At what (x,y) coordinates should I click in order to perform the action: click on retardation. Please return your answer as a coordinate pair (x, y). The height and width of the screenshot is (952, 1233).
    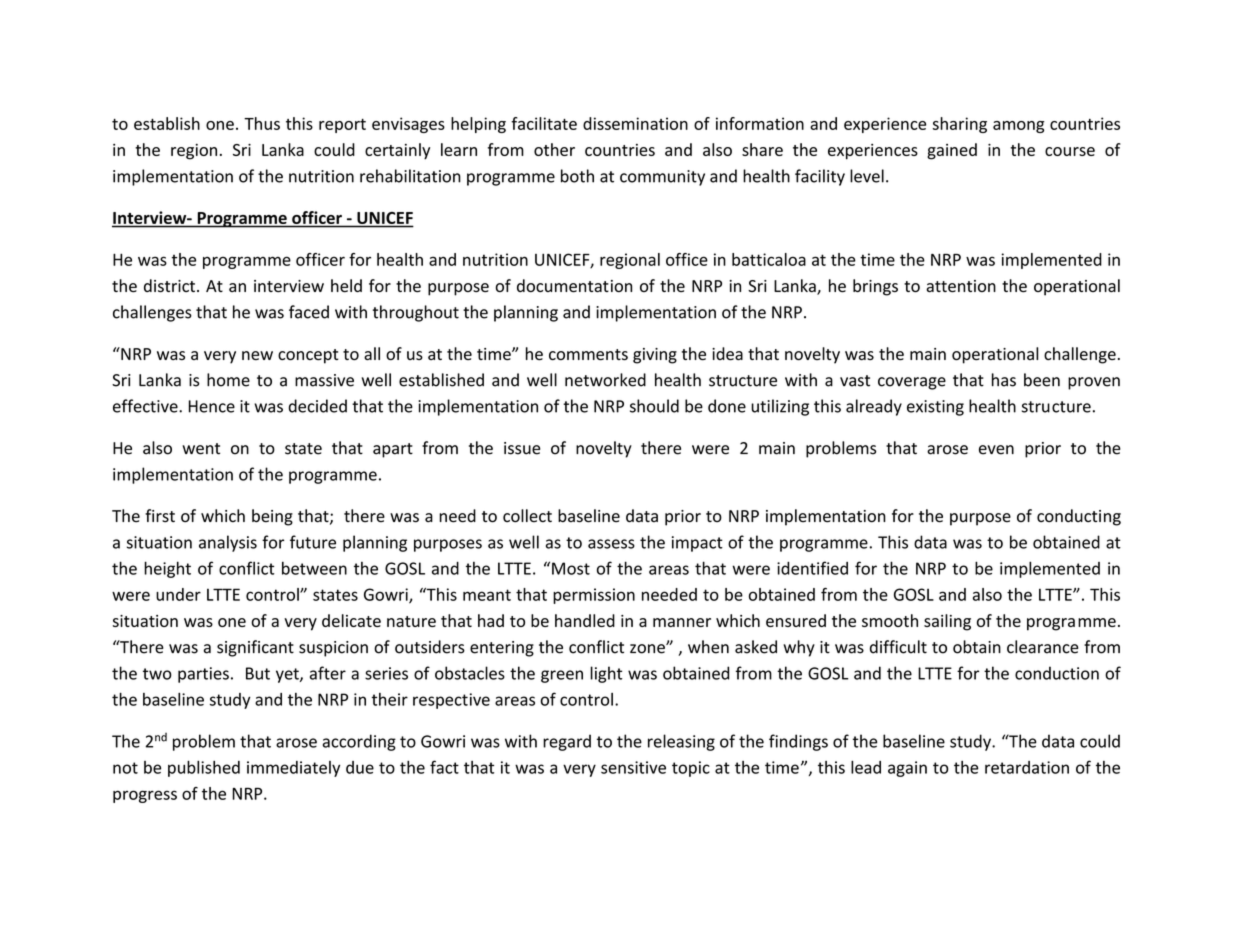
    Looking at the image, I should click on (1027, 767).
